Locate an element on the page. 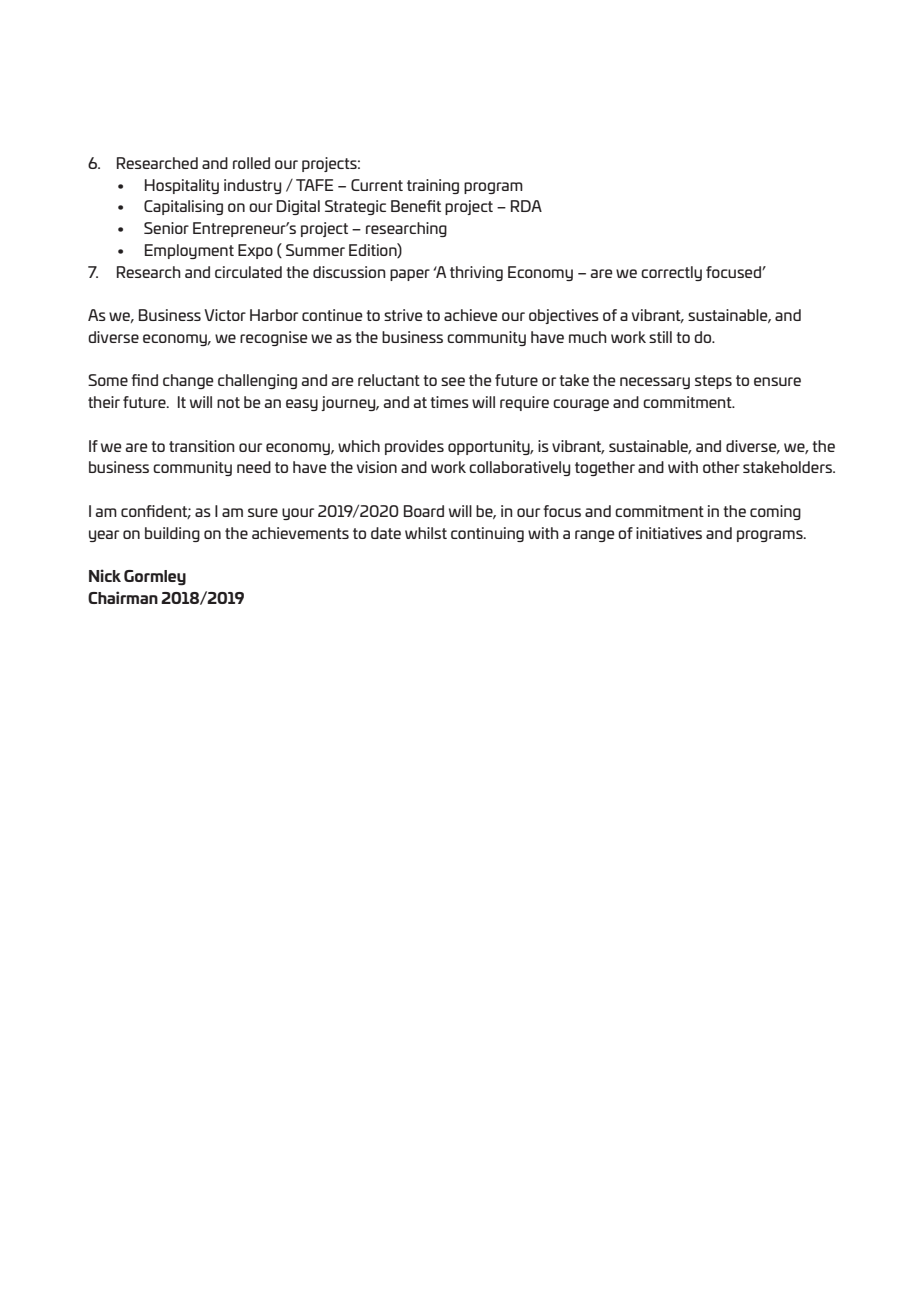 This image has width=924, height=1308. Chairman is located at coordinates (123, 597).
